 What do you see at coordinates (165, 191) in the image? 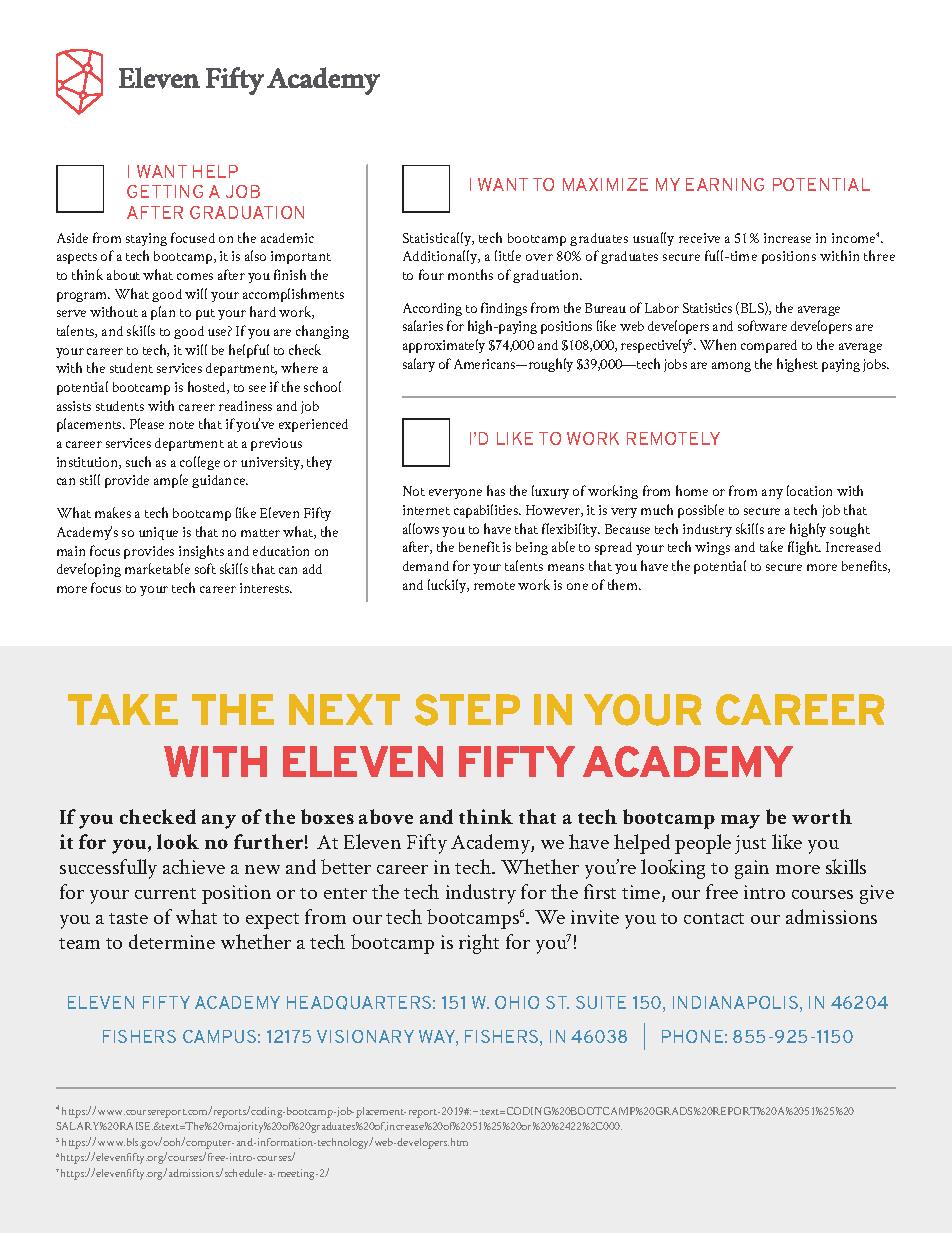
I see `GETTING` at bounding box center [165, 191].
